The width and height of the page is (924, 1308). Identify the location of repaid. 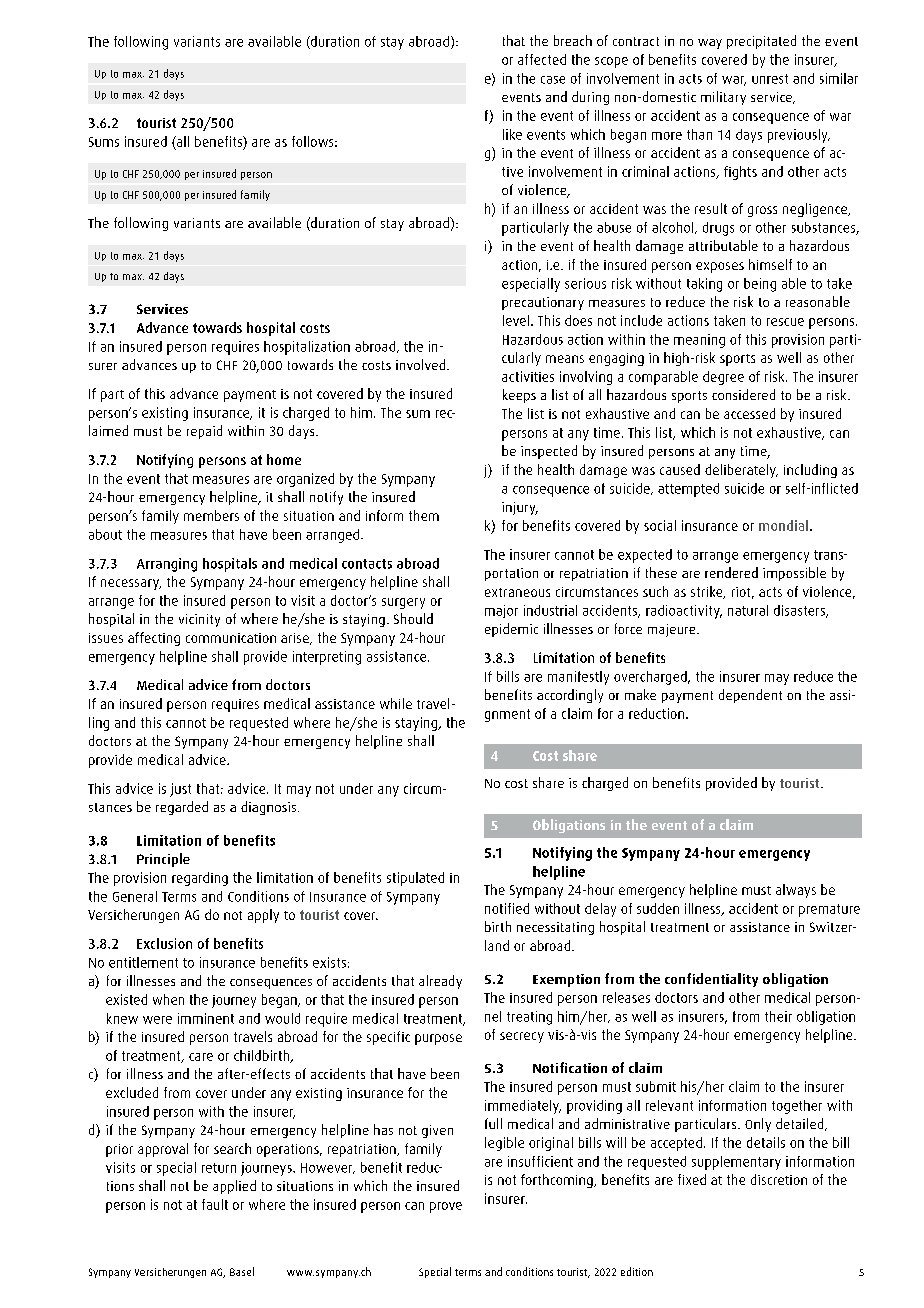
(204, 432).
